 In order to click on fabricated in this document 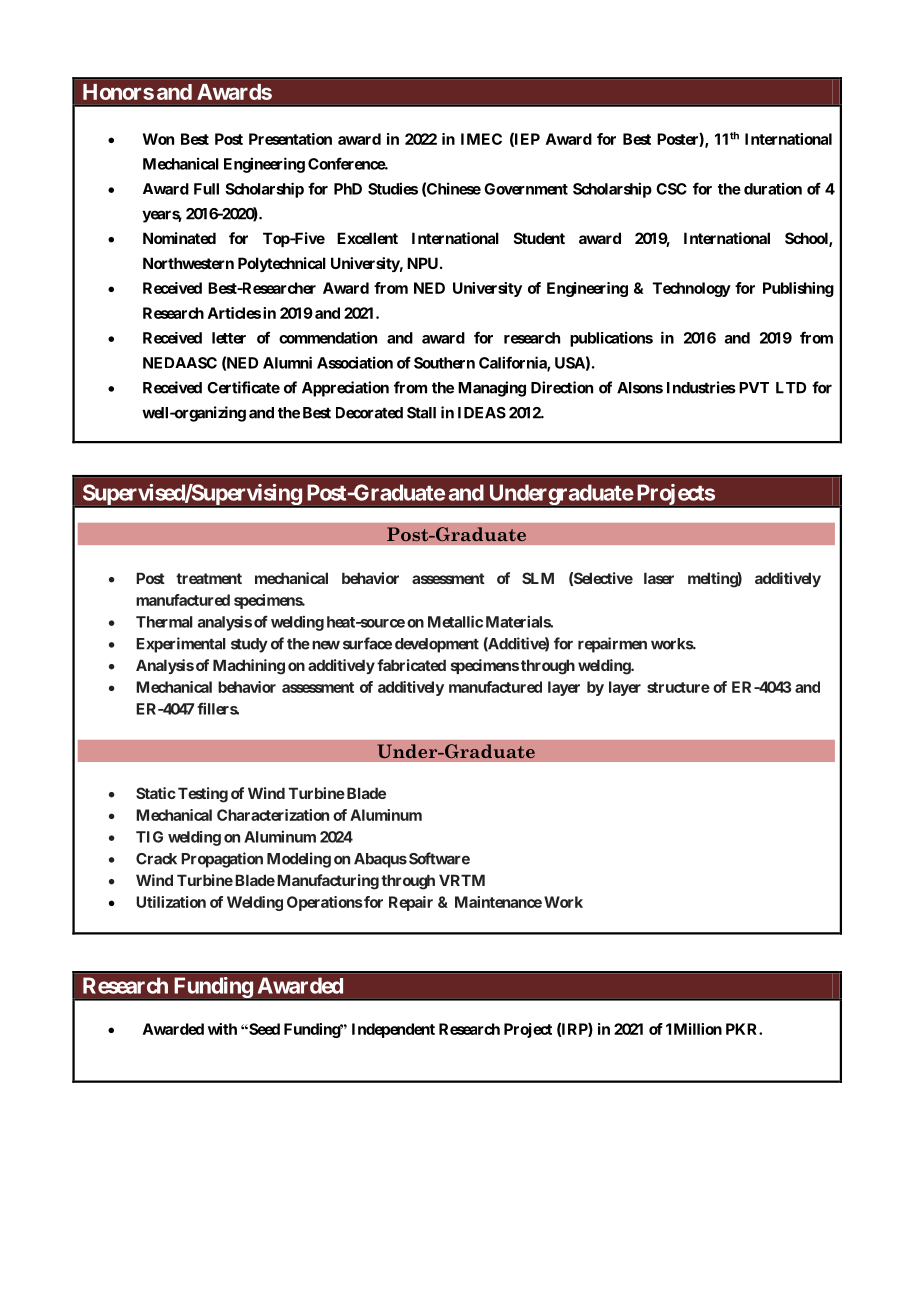, I will do `click(411, 665)`.
